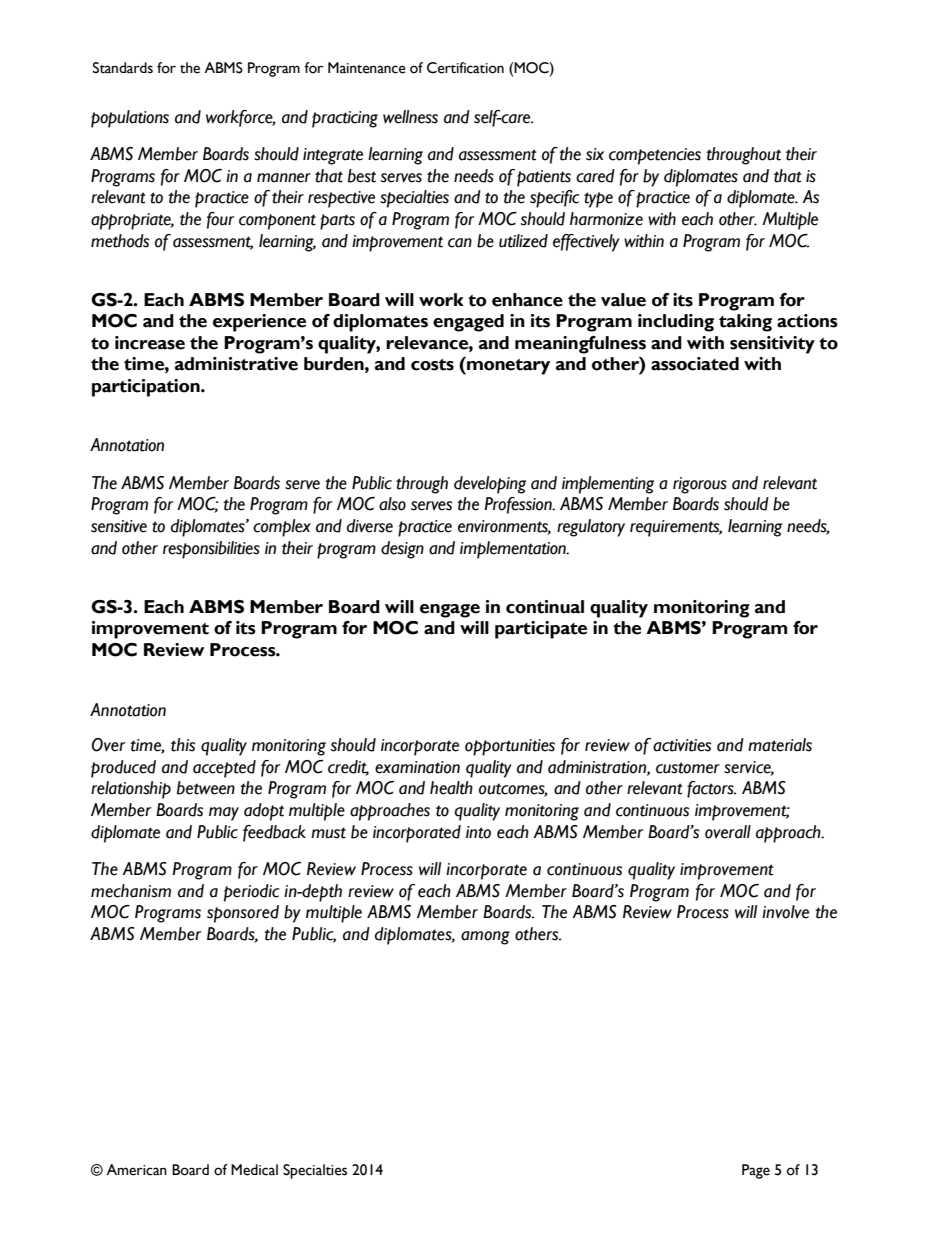 This screenshot has height=1233, width=952. Describe the element at coordinates (655, 156) in the screenshot. I see `competencies` at that location.
